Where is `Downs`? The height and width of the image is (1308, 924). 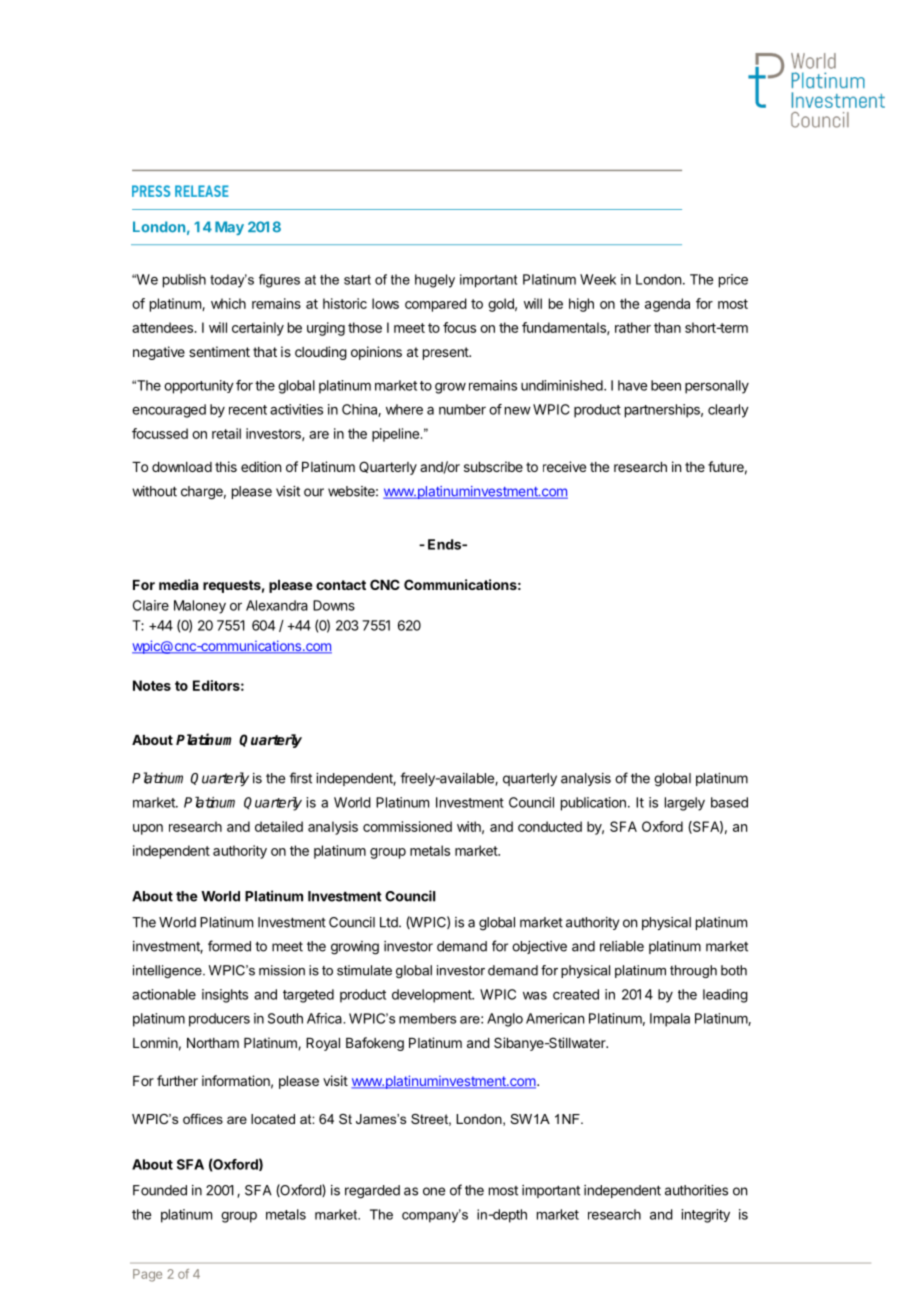
Downs is located at coordinates (334, 605).
